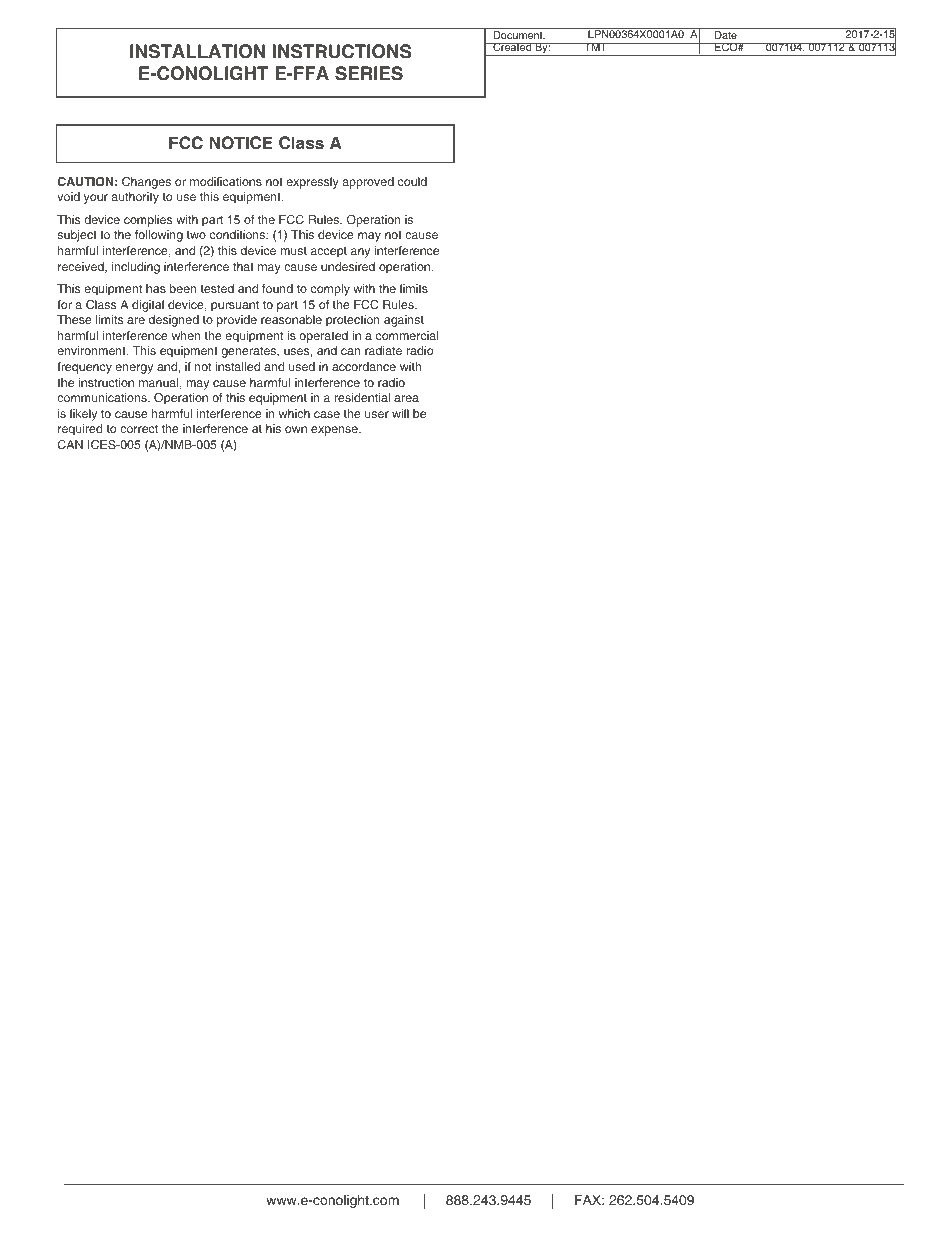  What do you see at coordinates (330, 290) in the image?
I see `comply` at bounding box center [330, 290].
